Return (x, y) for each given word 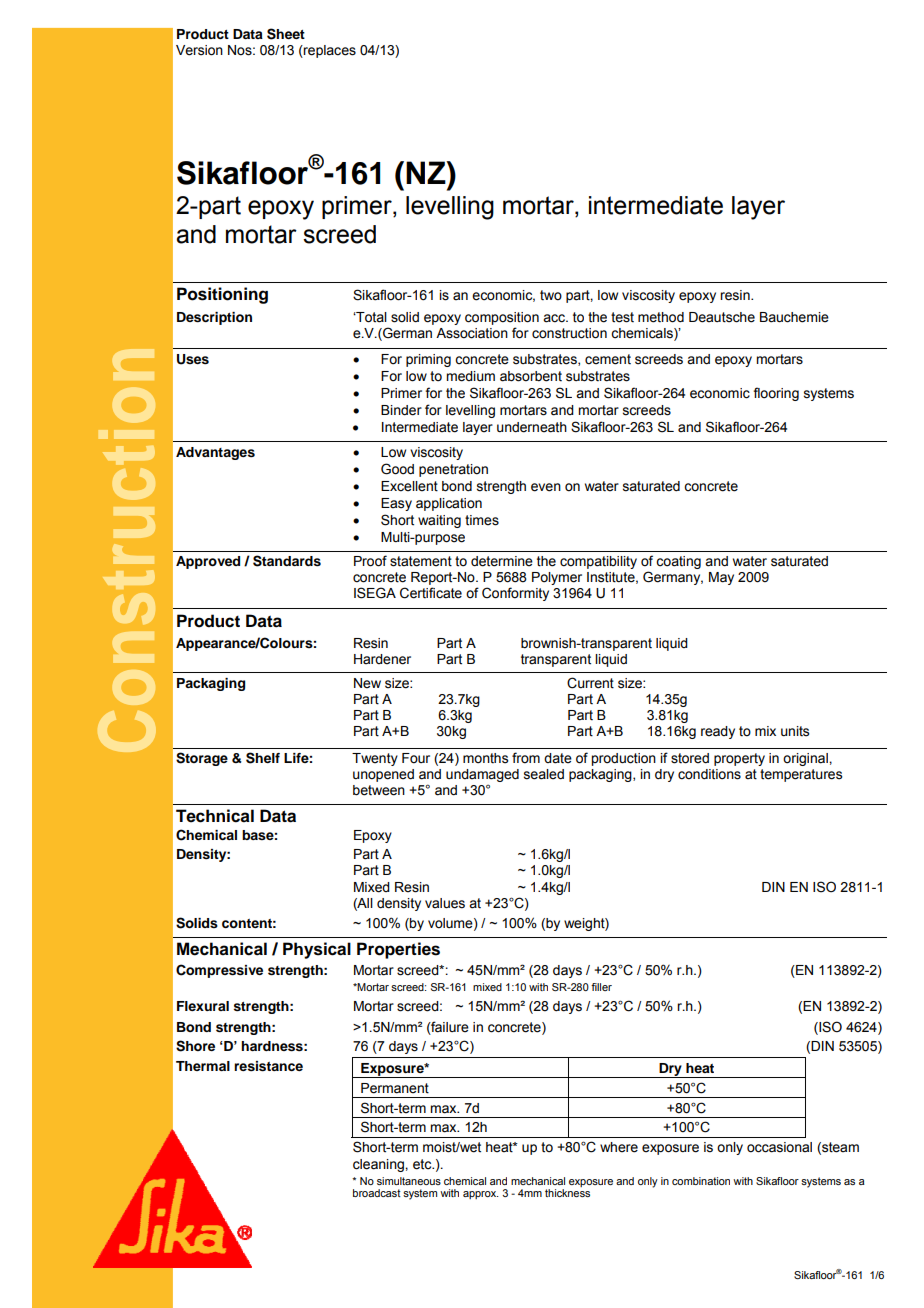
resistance (268, 1066)
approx (481, 1195)
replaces (329, 51)
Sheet (286, 34)
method (661, 317)
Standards (287, 561)
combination (701, 1181)
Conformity (515, 594)
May (721, 578)
